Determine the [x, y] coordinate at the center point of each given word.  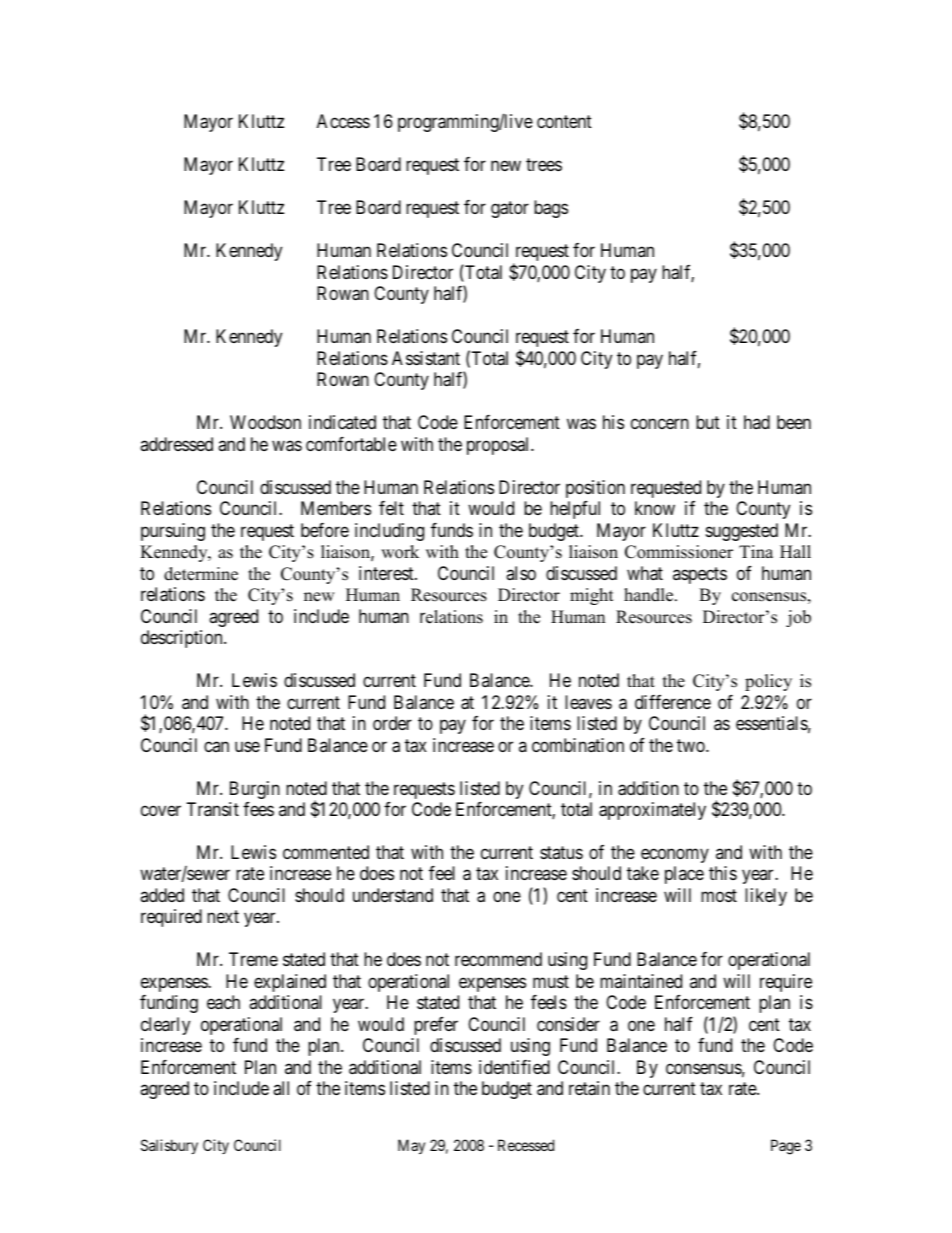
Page [786, 1147]
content [564, 122]
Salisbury [169, 1146]
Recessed [526, 1145]
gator [510, 210]
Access [343, 121]
